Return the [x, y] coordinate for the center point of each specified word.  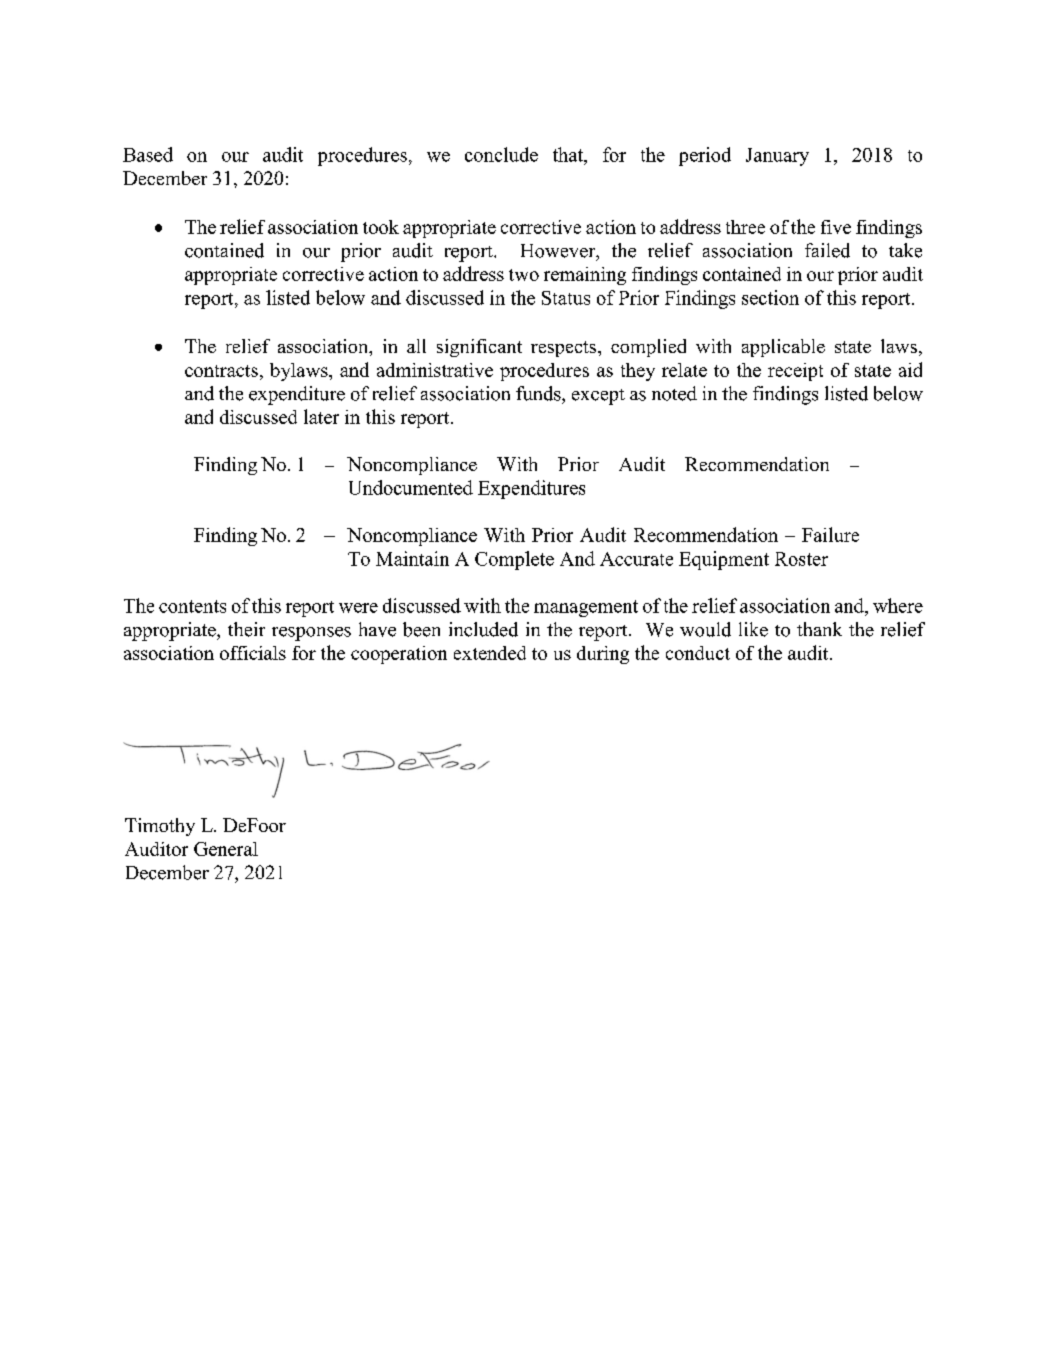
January [777, 157]
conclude [501, 154]
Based [148, 154]
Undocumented [411, 487]
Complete [514, 560]
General [226, 849]
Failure [830, 534]
